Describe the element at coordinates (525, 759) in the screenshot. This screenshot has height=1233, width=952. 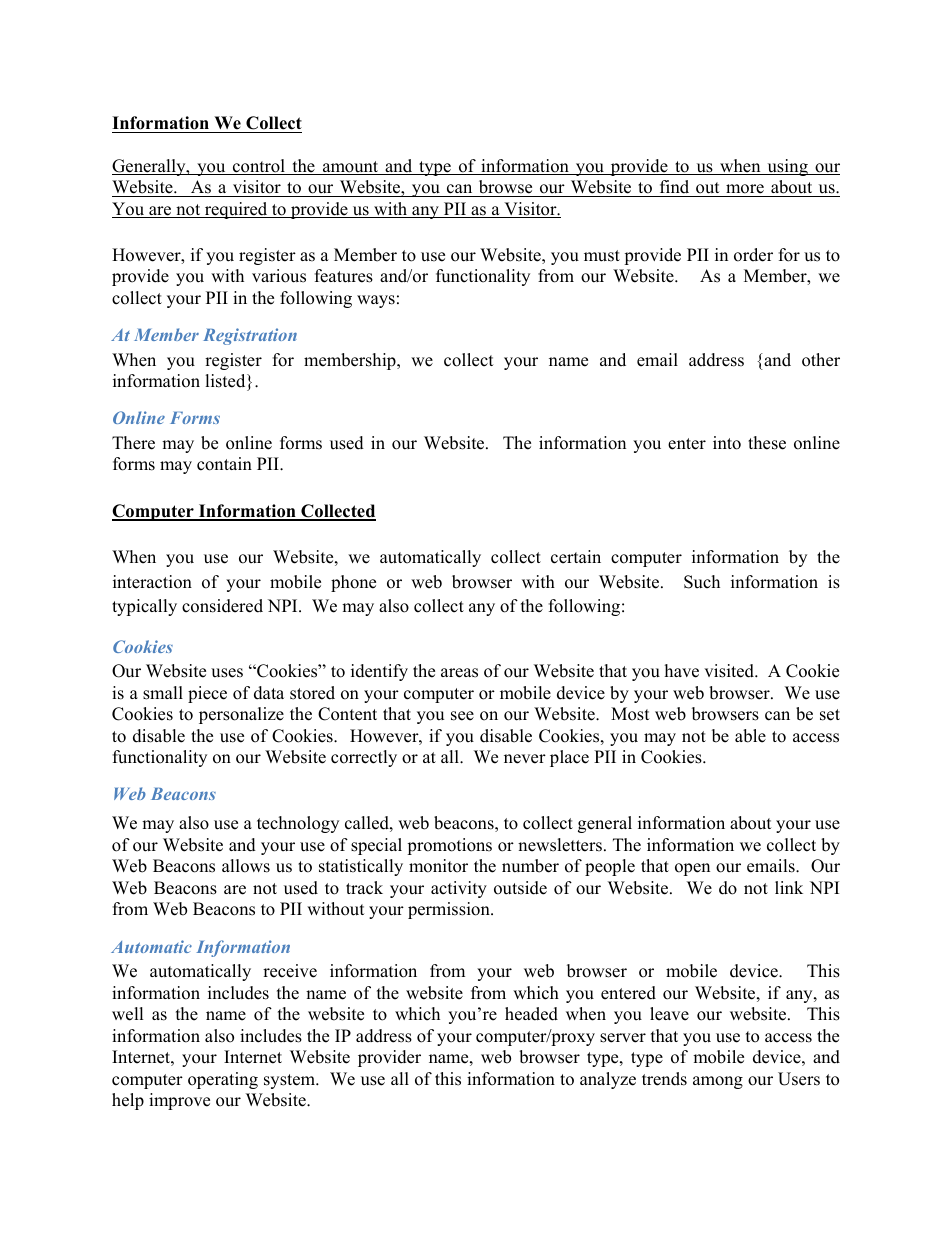
I see `never` at that location.
